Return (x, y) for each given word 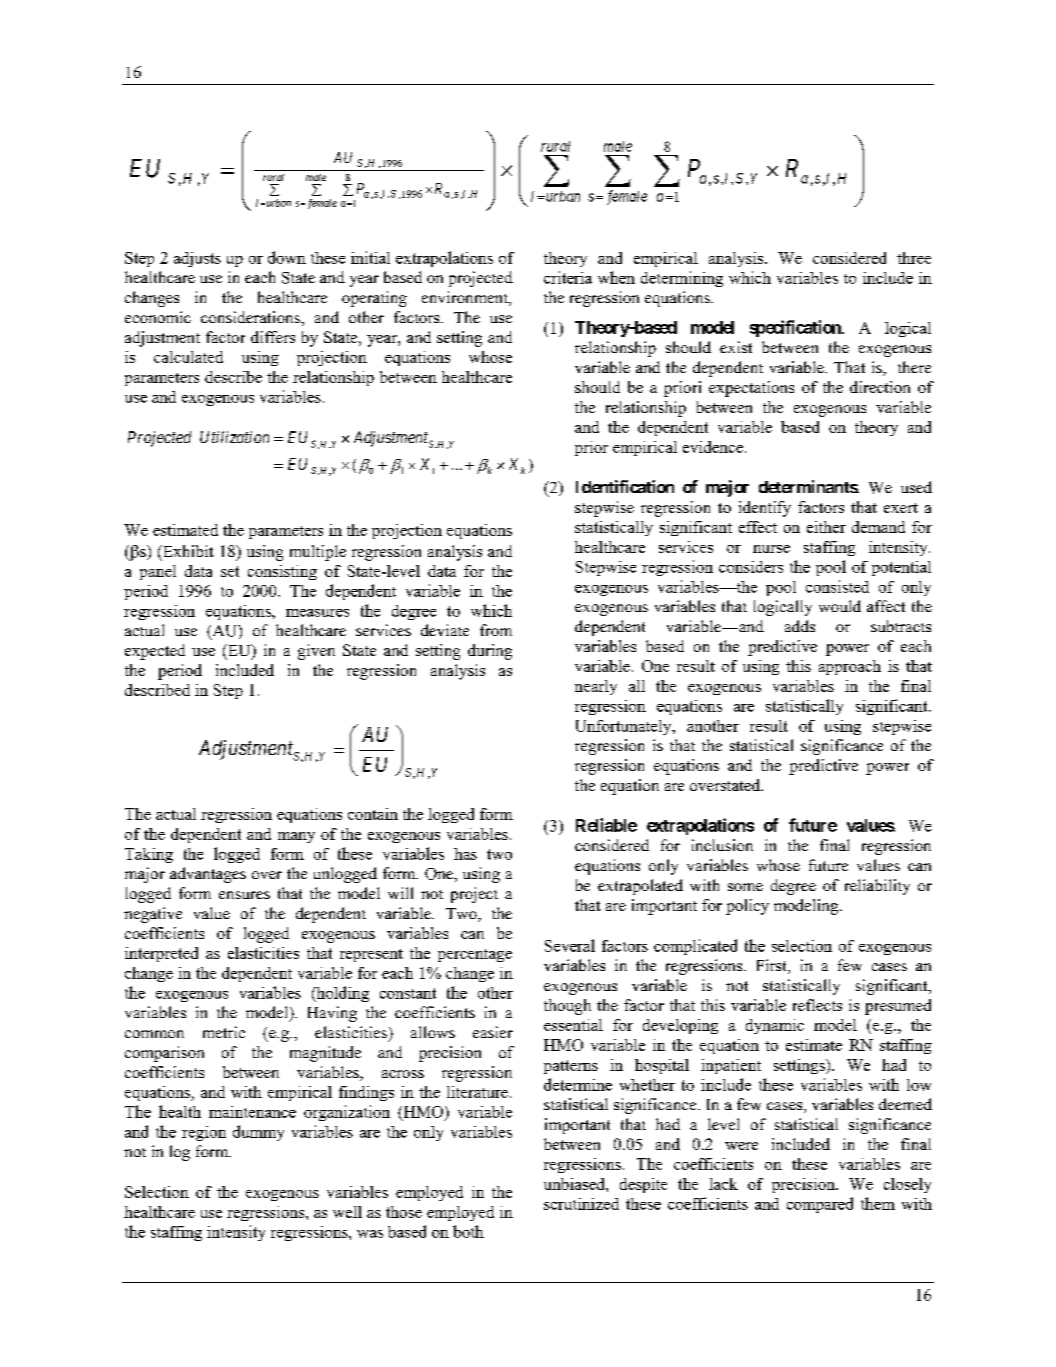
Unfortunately (625, 727)
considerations (251, 317)
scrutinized (581, 1204)
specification (796, 328)
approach (850, 667)
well (347, 1212)
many (296, 837)
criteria (568, 277)
